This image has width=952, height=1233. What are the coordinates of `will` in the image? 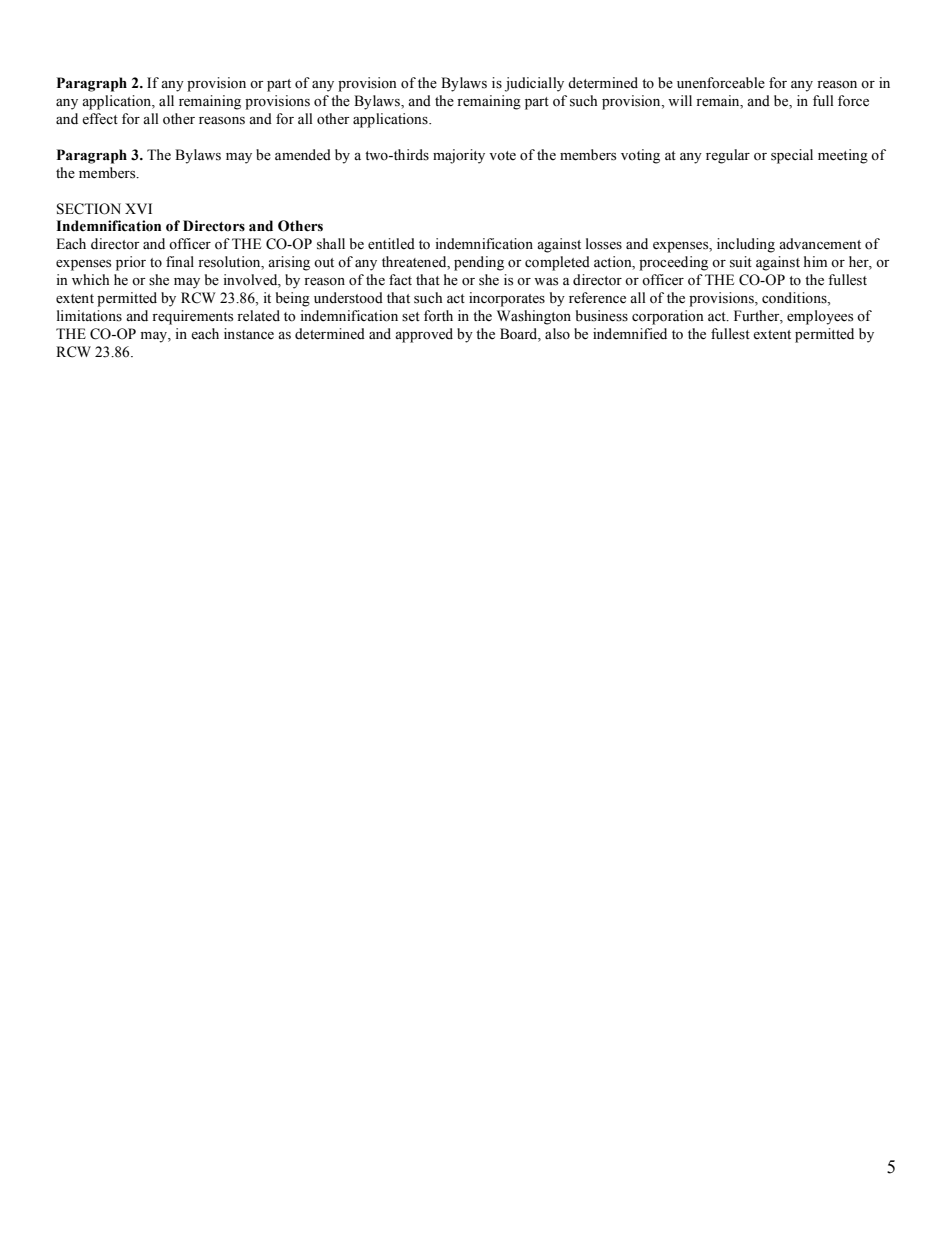 It's located at (680, 100).
